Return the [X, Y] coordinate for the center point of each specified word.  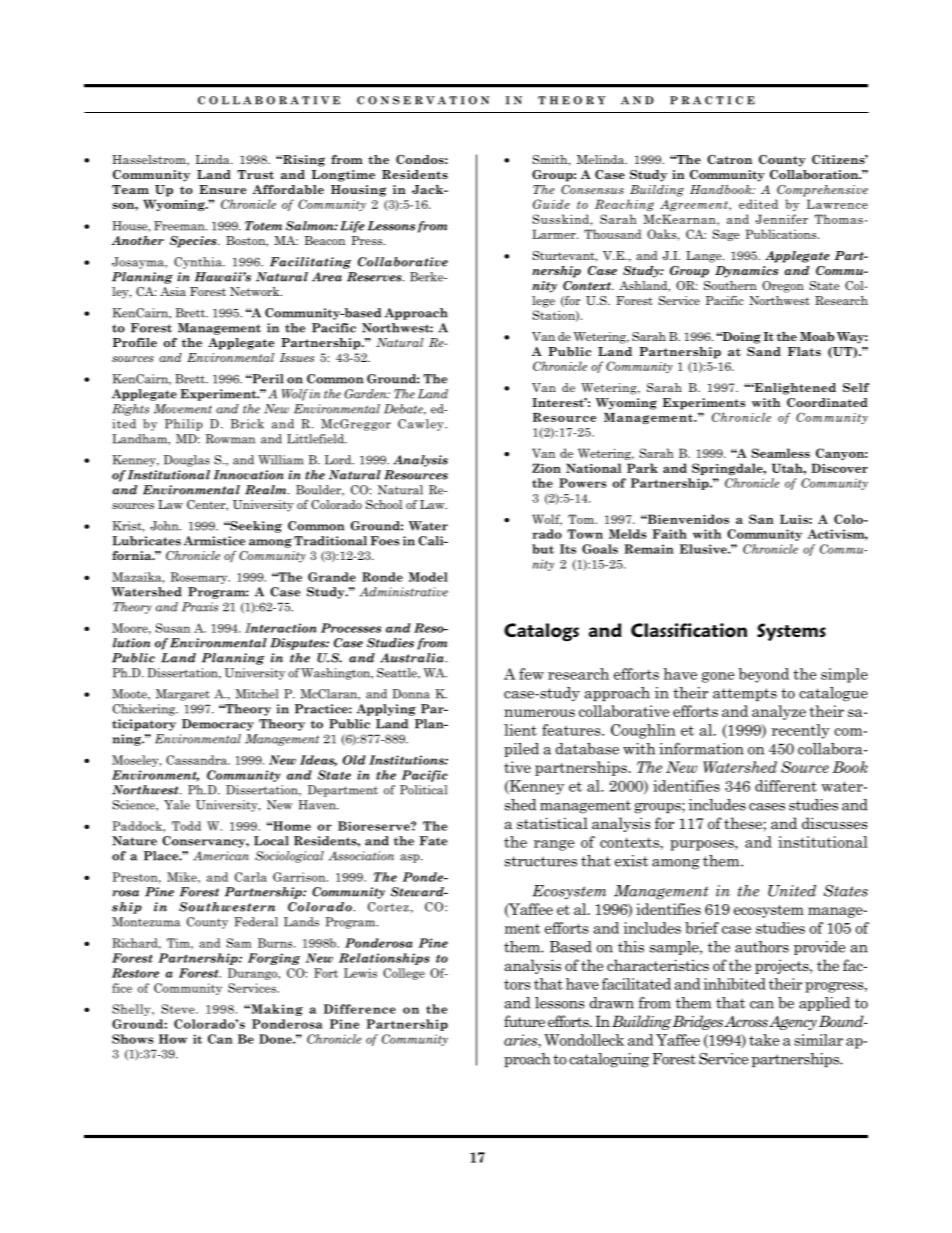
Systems [791, 632]
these [744, 823]
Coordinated [827, 402]
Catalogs [541, 632]
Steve [179, 1009]
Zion [546, 468]
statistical [552, 823]
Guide [551, 204]
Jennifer [781, 219]
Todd [186, 826]
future [524, 1021]
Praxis [200, 607]
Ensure [222, 189]
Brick [247, 424]
